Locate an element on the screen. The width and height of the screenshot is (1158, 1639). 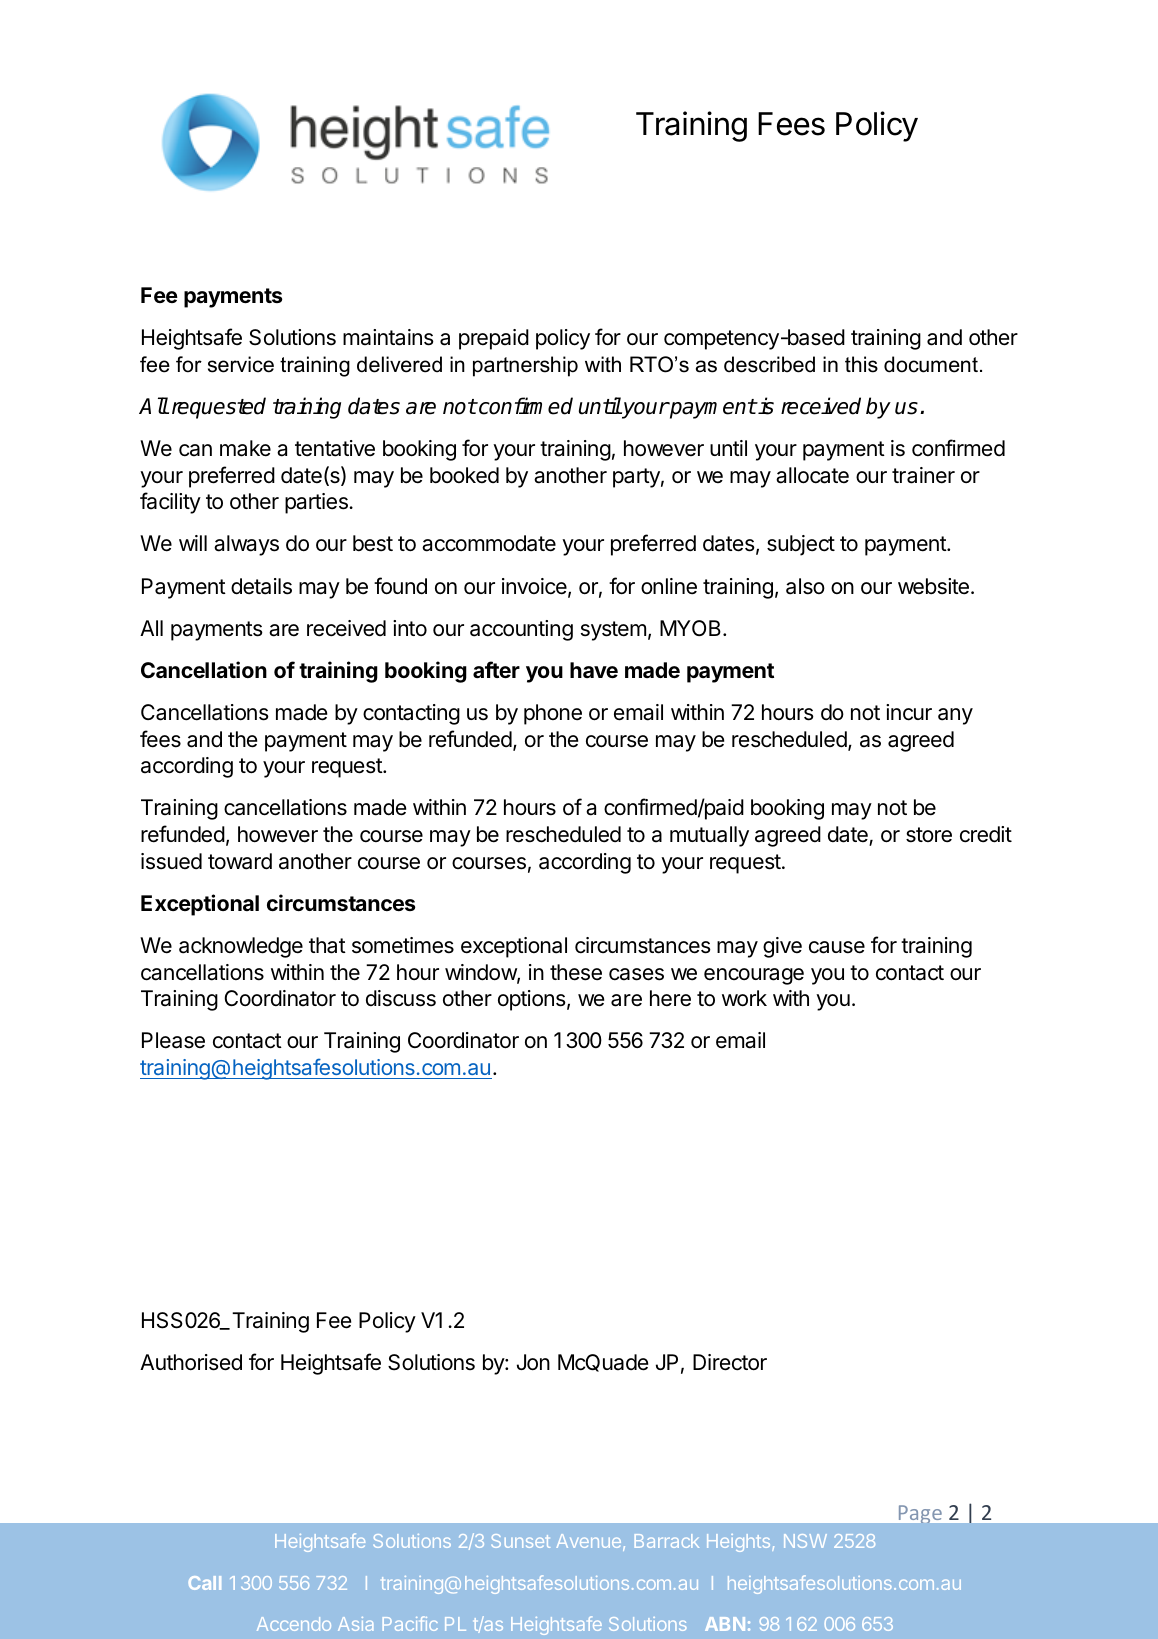
acknowledge is located at coordinates (241, 947).
